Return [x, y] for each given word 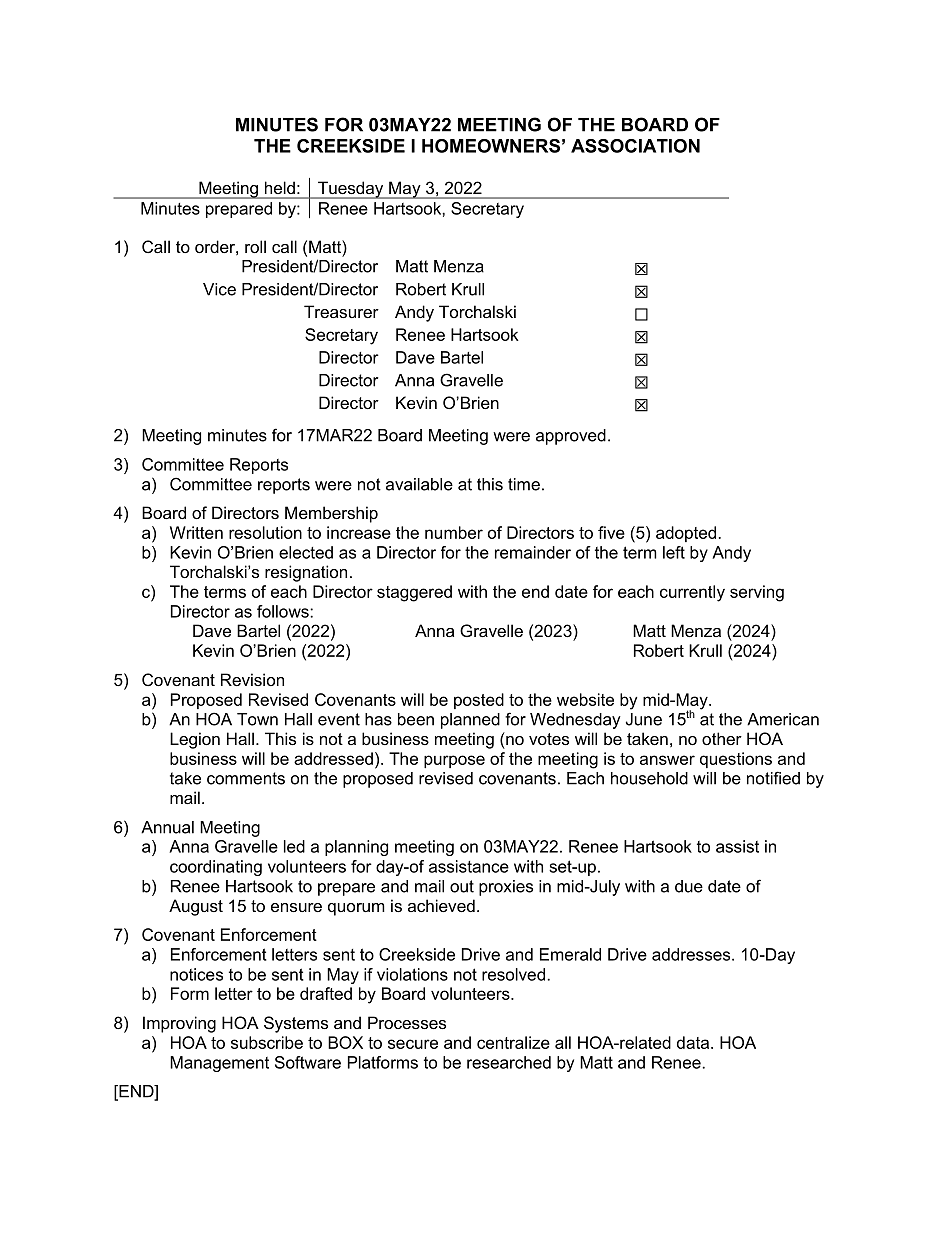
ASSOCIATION [635, 146]
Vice [219, 289]
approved [571, 437]
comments [246, 778]
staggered [414, 593]
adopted [686, 534]
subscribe [267, 1042]
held [280, 188]
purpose [454, 761]
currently [692, 593]
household [649, 778]
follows [284, 611]
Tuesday [351, 190]
